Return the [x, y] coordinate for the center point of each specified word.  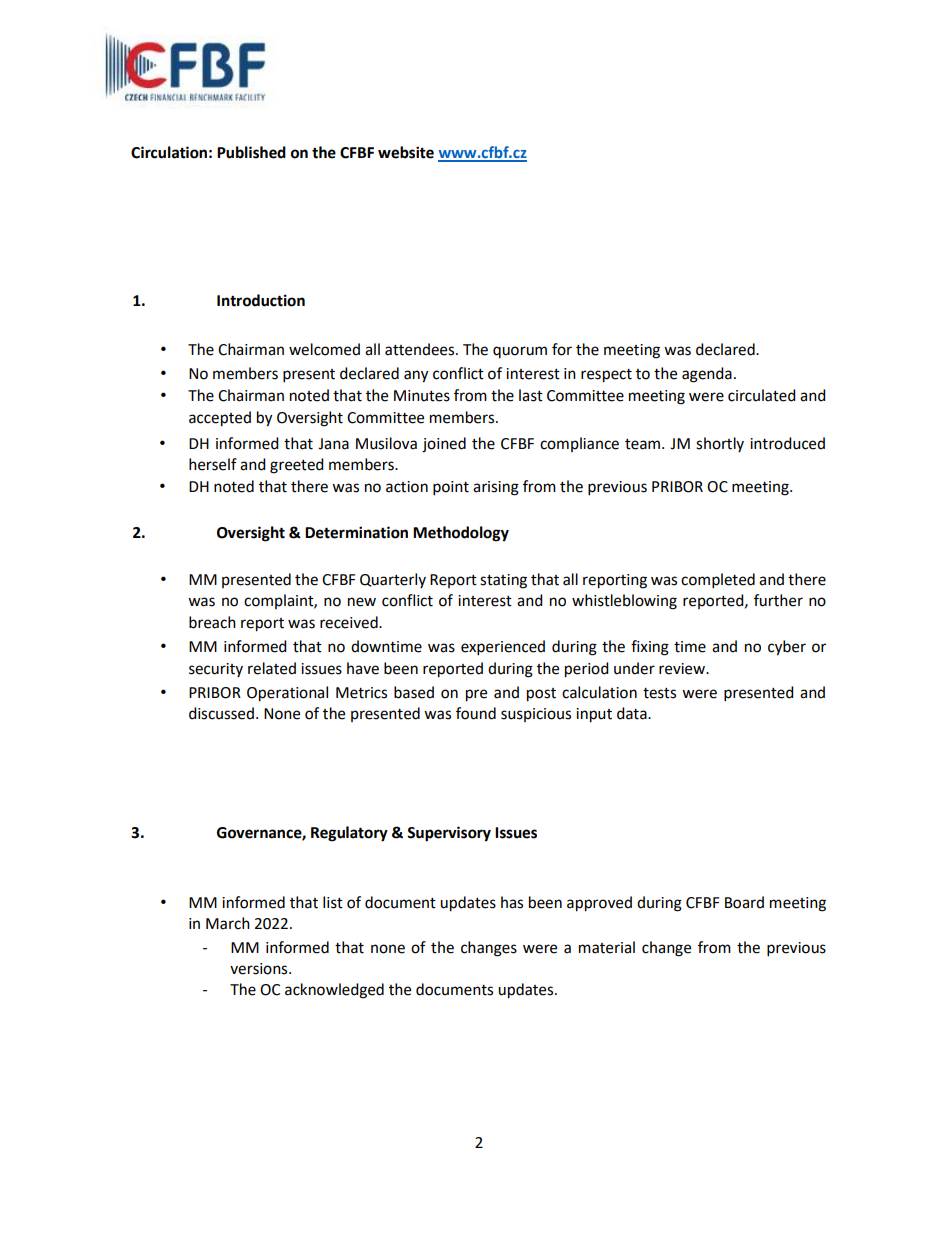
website [406, 152]
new [362, 602]
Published [251, 152]
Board [744, 902]
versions [260, 969]
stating [503, 581]
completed [718, 581]
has [512, 902]
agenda [707, 375]
